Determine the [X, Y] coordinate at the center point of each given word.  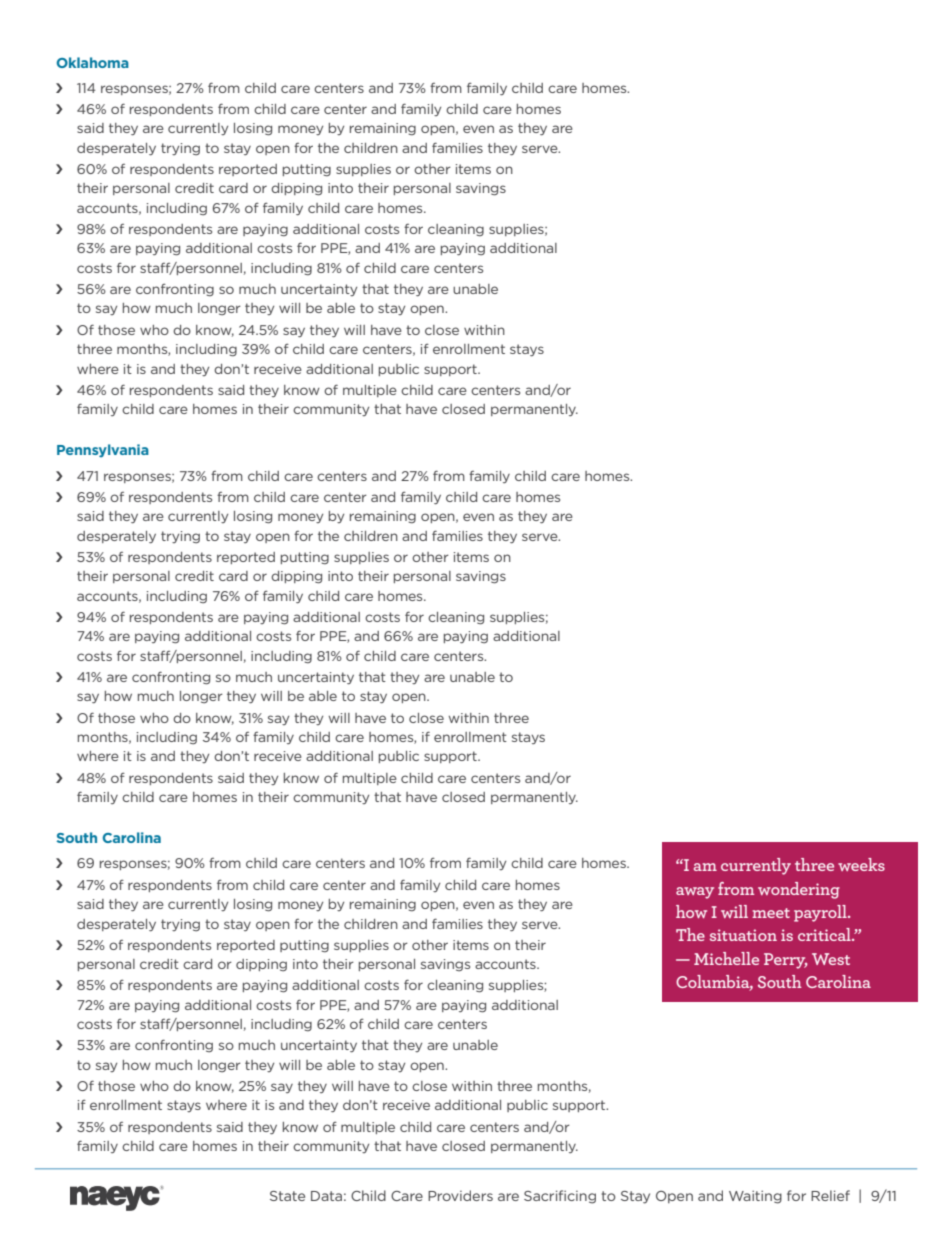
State [287, 1196]
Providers [460, 1195]
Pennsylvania [103, 451]
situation [743, 935]
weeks [861, 864]
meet [771, 913]
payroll [821, 913]
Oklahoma [93, 62]
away [695, 893]
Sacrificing [560, 1197]
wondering [799, 890]
